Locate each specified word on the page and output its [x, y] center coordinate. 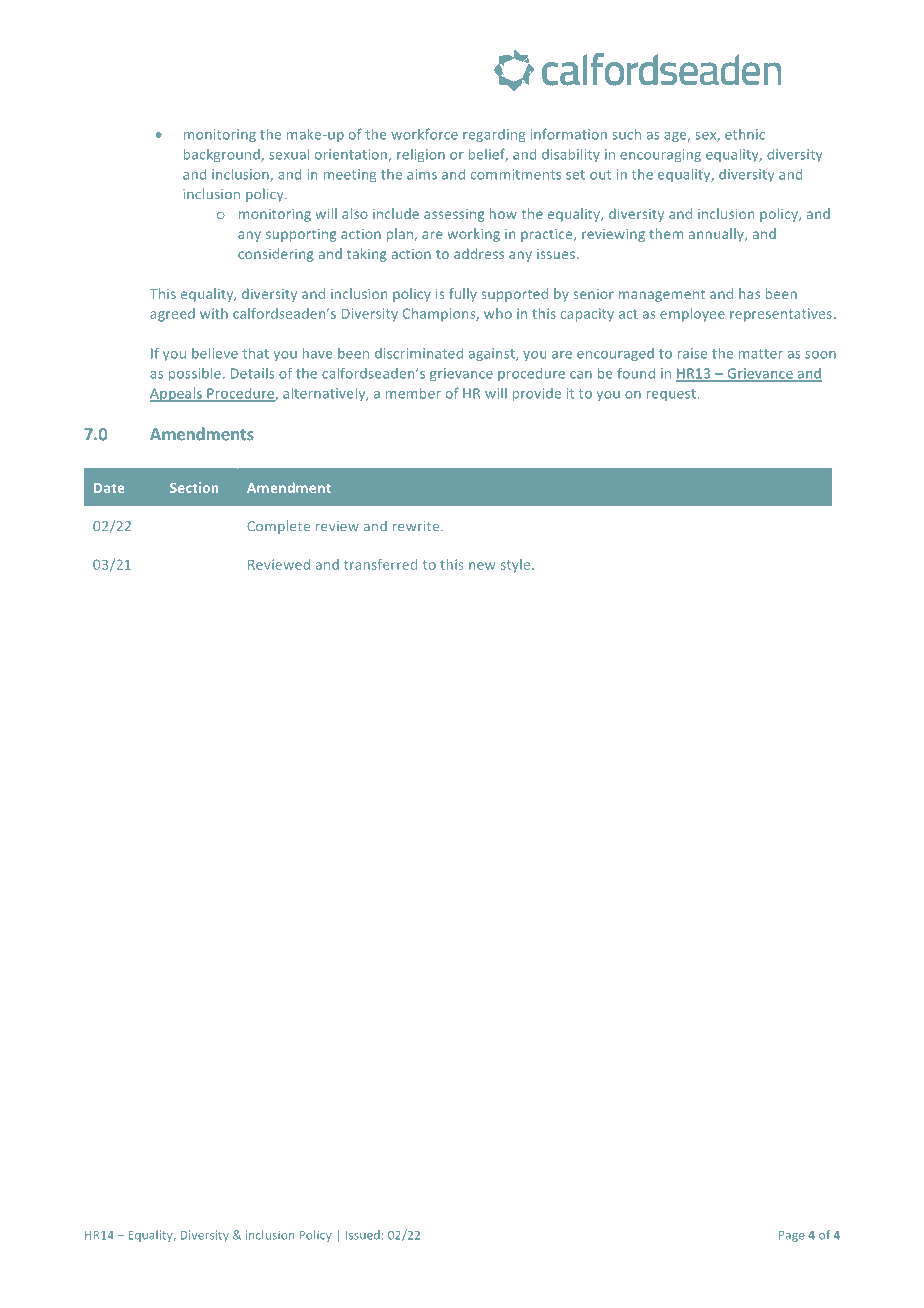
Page [792, 1236]
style [517, 566]
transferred [380, 564]
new [482, 566]
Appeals [177, 394]
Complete [278, 527]
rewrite [417, 526]
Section [194, 487]
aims [422, 174]
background [223, 155]
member [413, 393]
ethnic [745, 134]
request [671, 395]
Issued [363, 1235]
